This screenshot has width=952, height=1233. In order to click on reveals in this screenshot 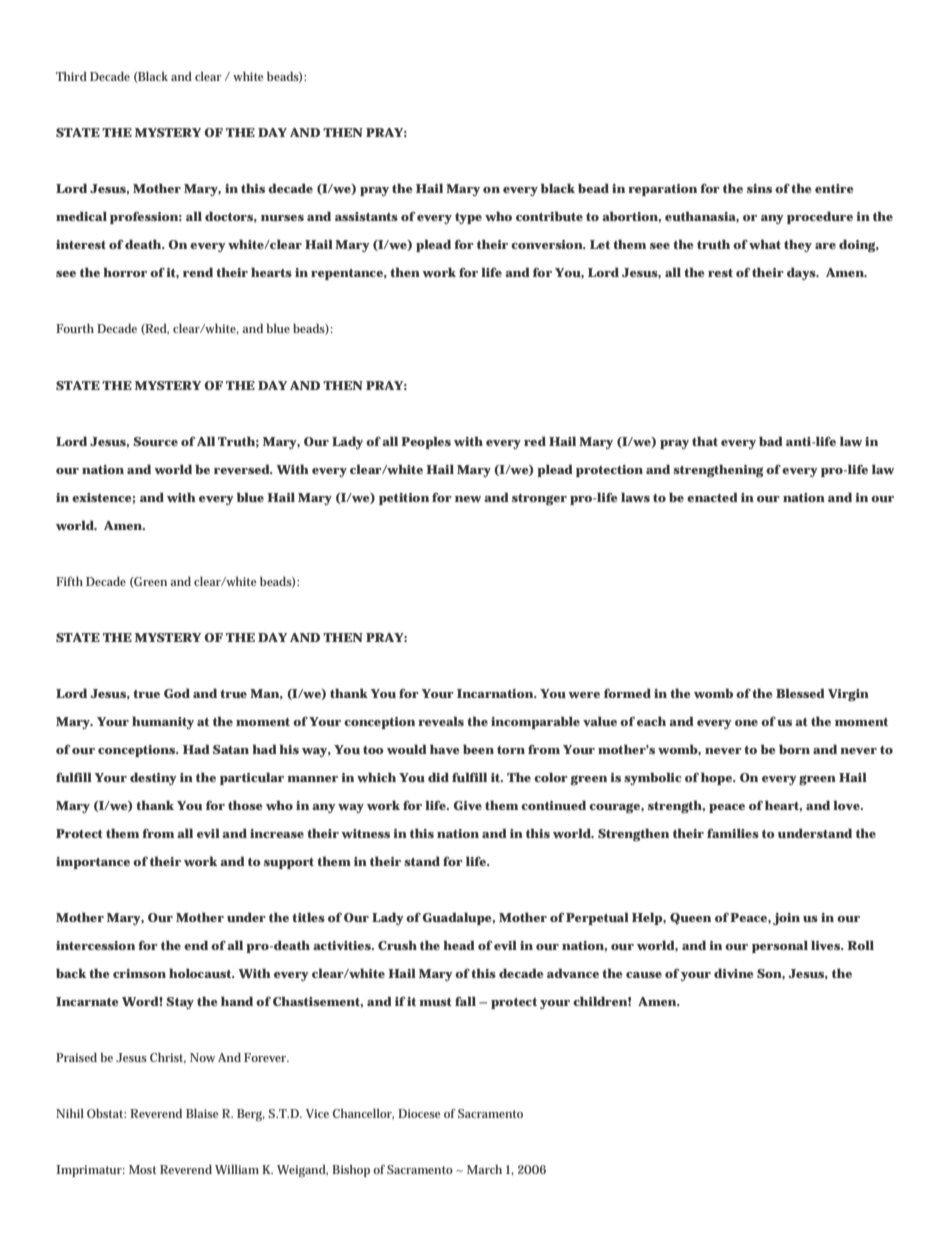, I will do `click(441, 721)`.
